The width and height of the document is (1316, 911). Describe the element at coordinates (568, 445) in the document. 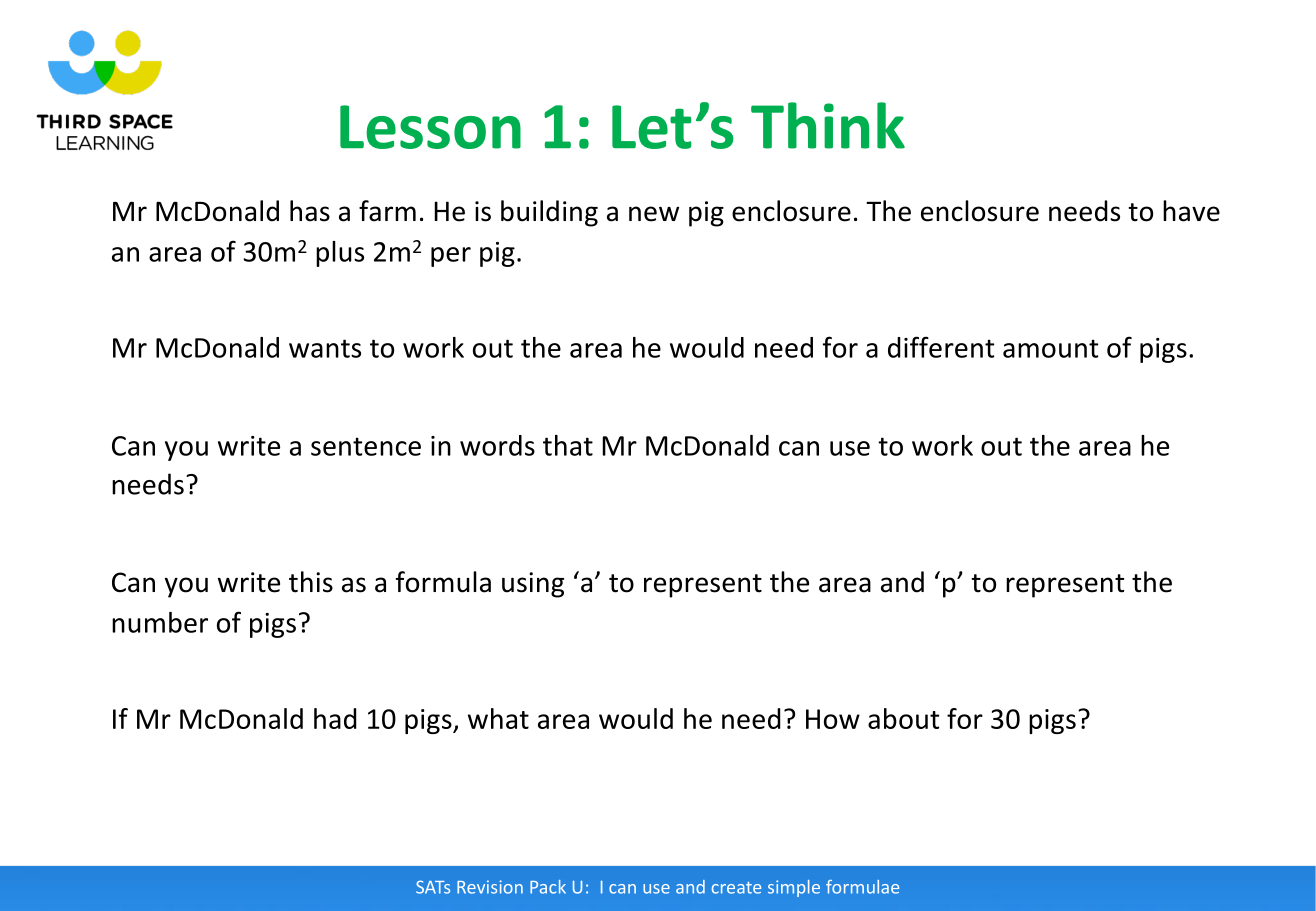

I see `that` at that location.
